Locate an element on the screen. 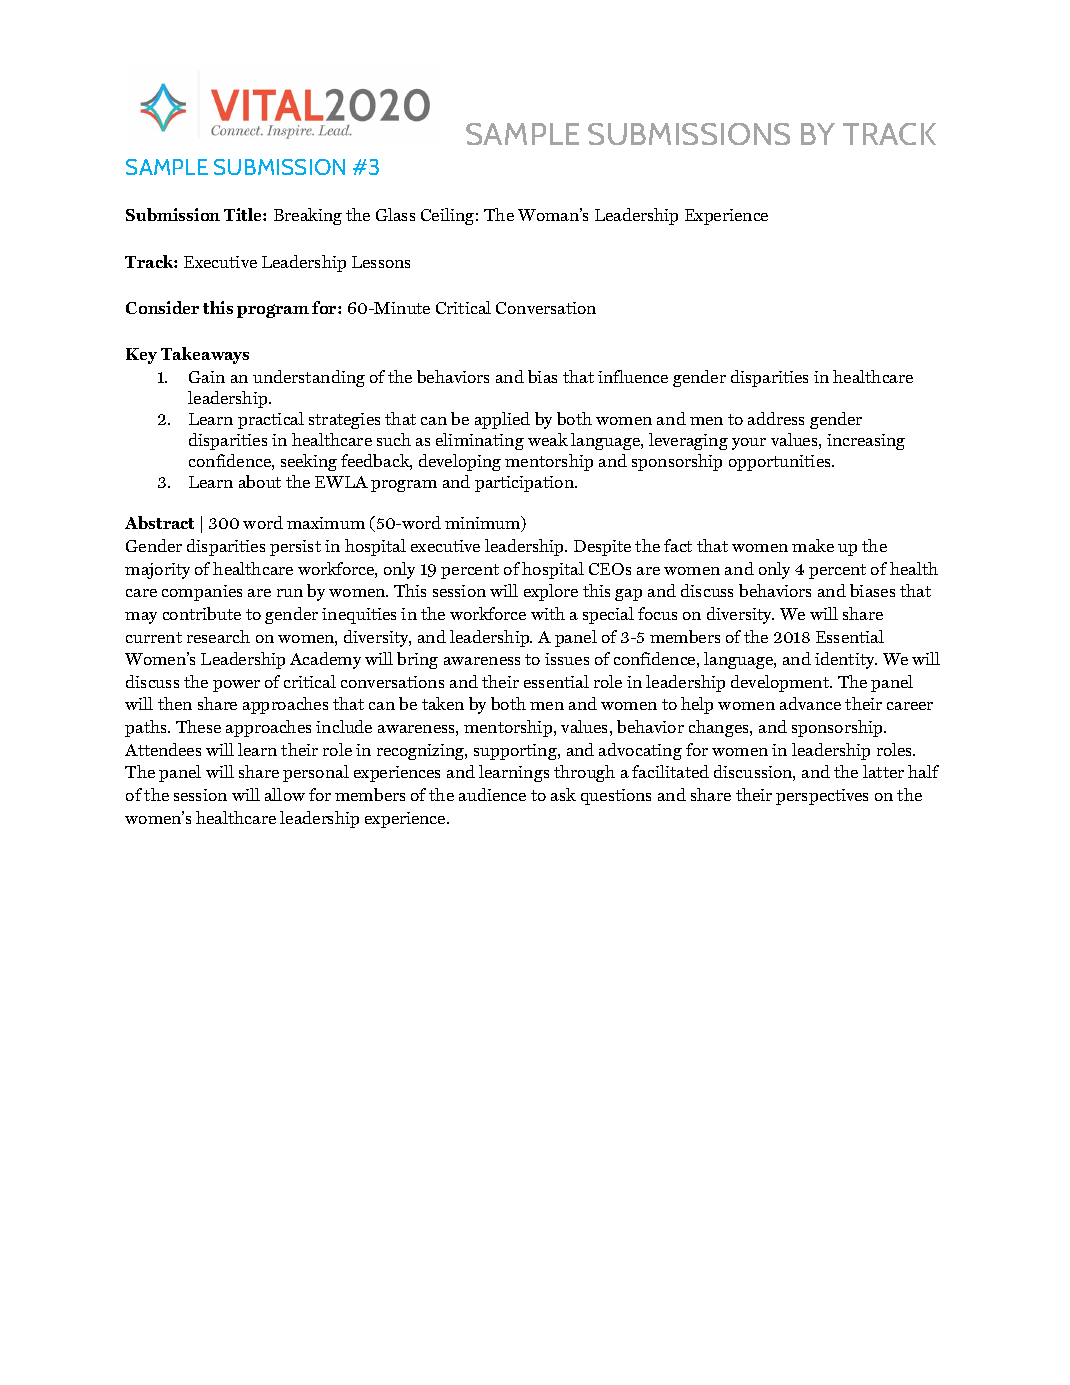 This screenshot has height=1385, width=1070. weak is located at coordinates (548, 439).
